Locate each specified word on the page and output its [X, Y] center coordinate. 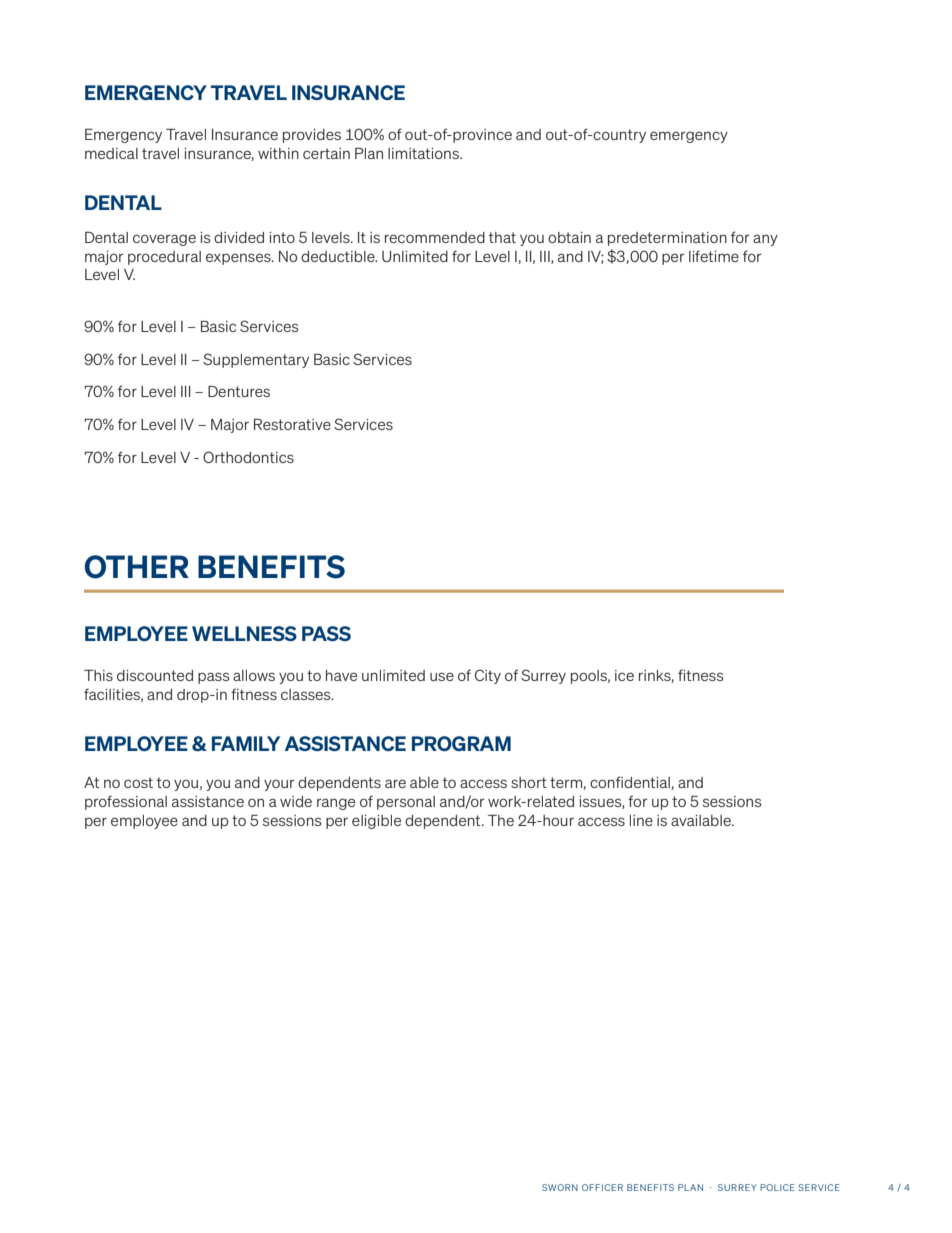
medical [111, 153]
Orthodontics [248, 457]
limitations [424, 153]
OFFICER [602, 1187]
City [488, 676]
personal [406, 803]
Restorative [292, 424]
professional [126, 802]
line [641, 820]
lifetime [714, 256]
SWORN [560, 1187]
